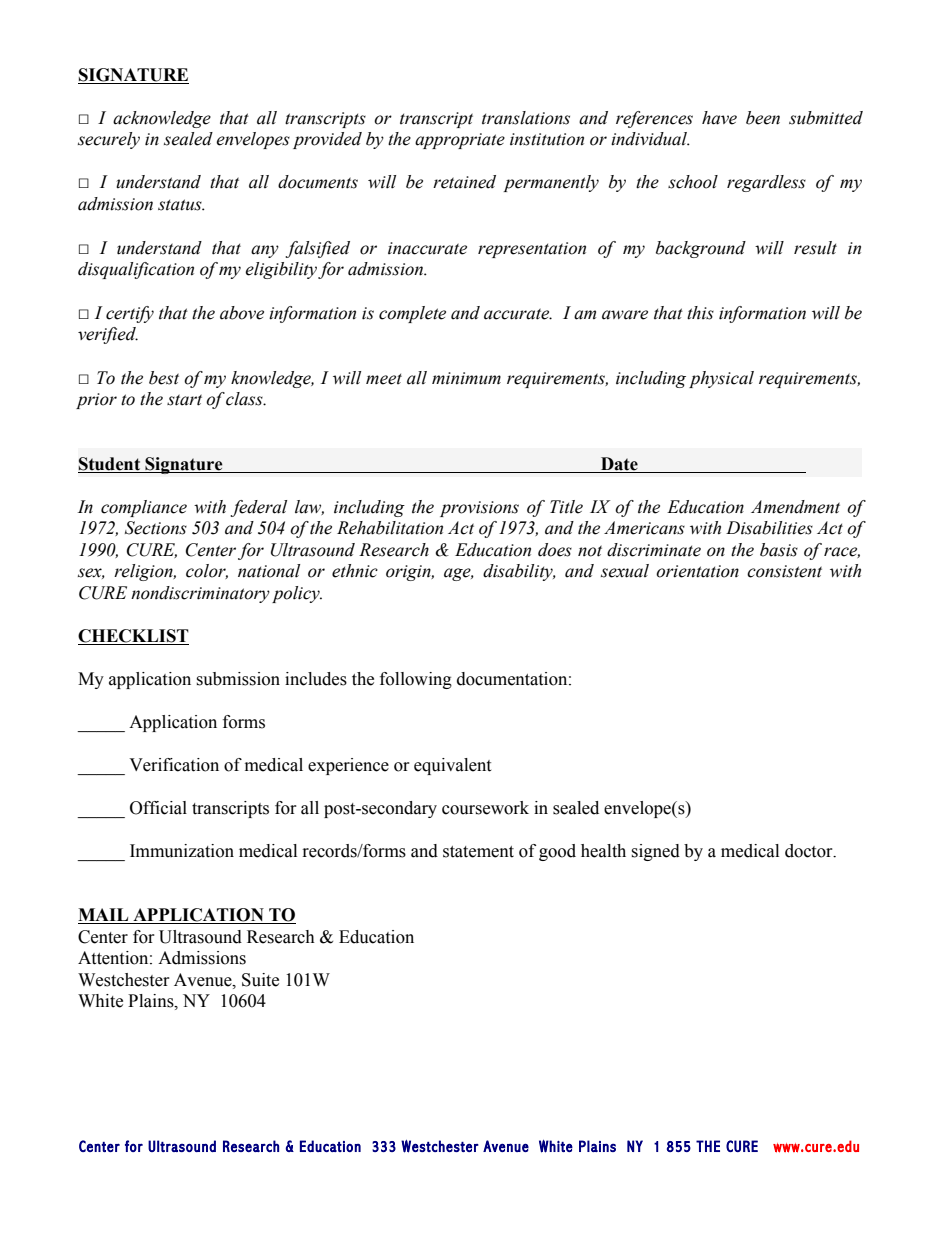 The image size is (952, 1233). Describe the element at coordinates (810, 851) in the screenshot. I see `doctor` at that location.
